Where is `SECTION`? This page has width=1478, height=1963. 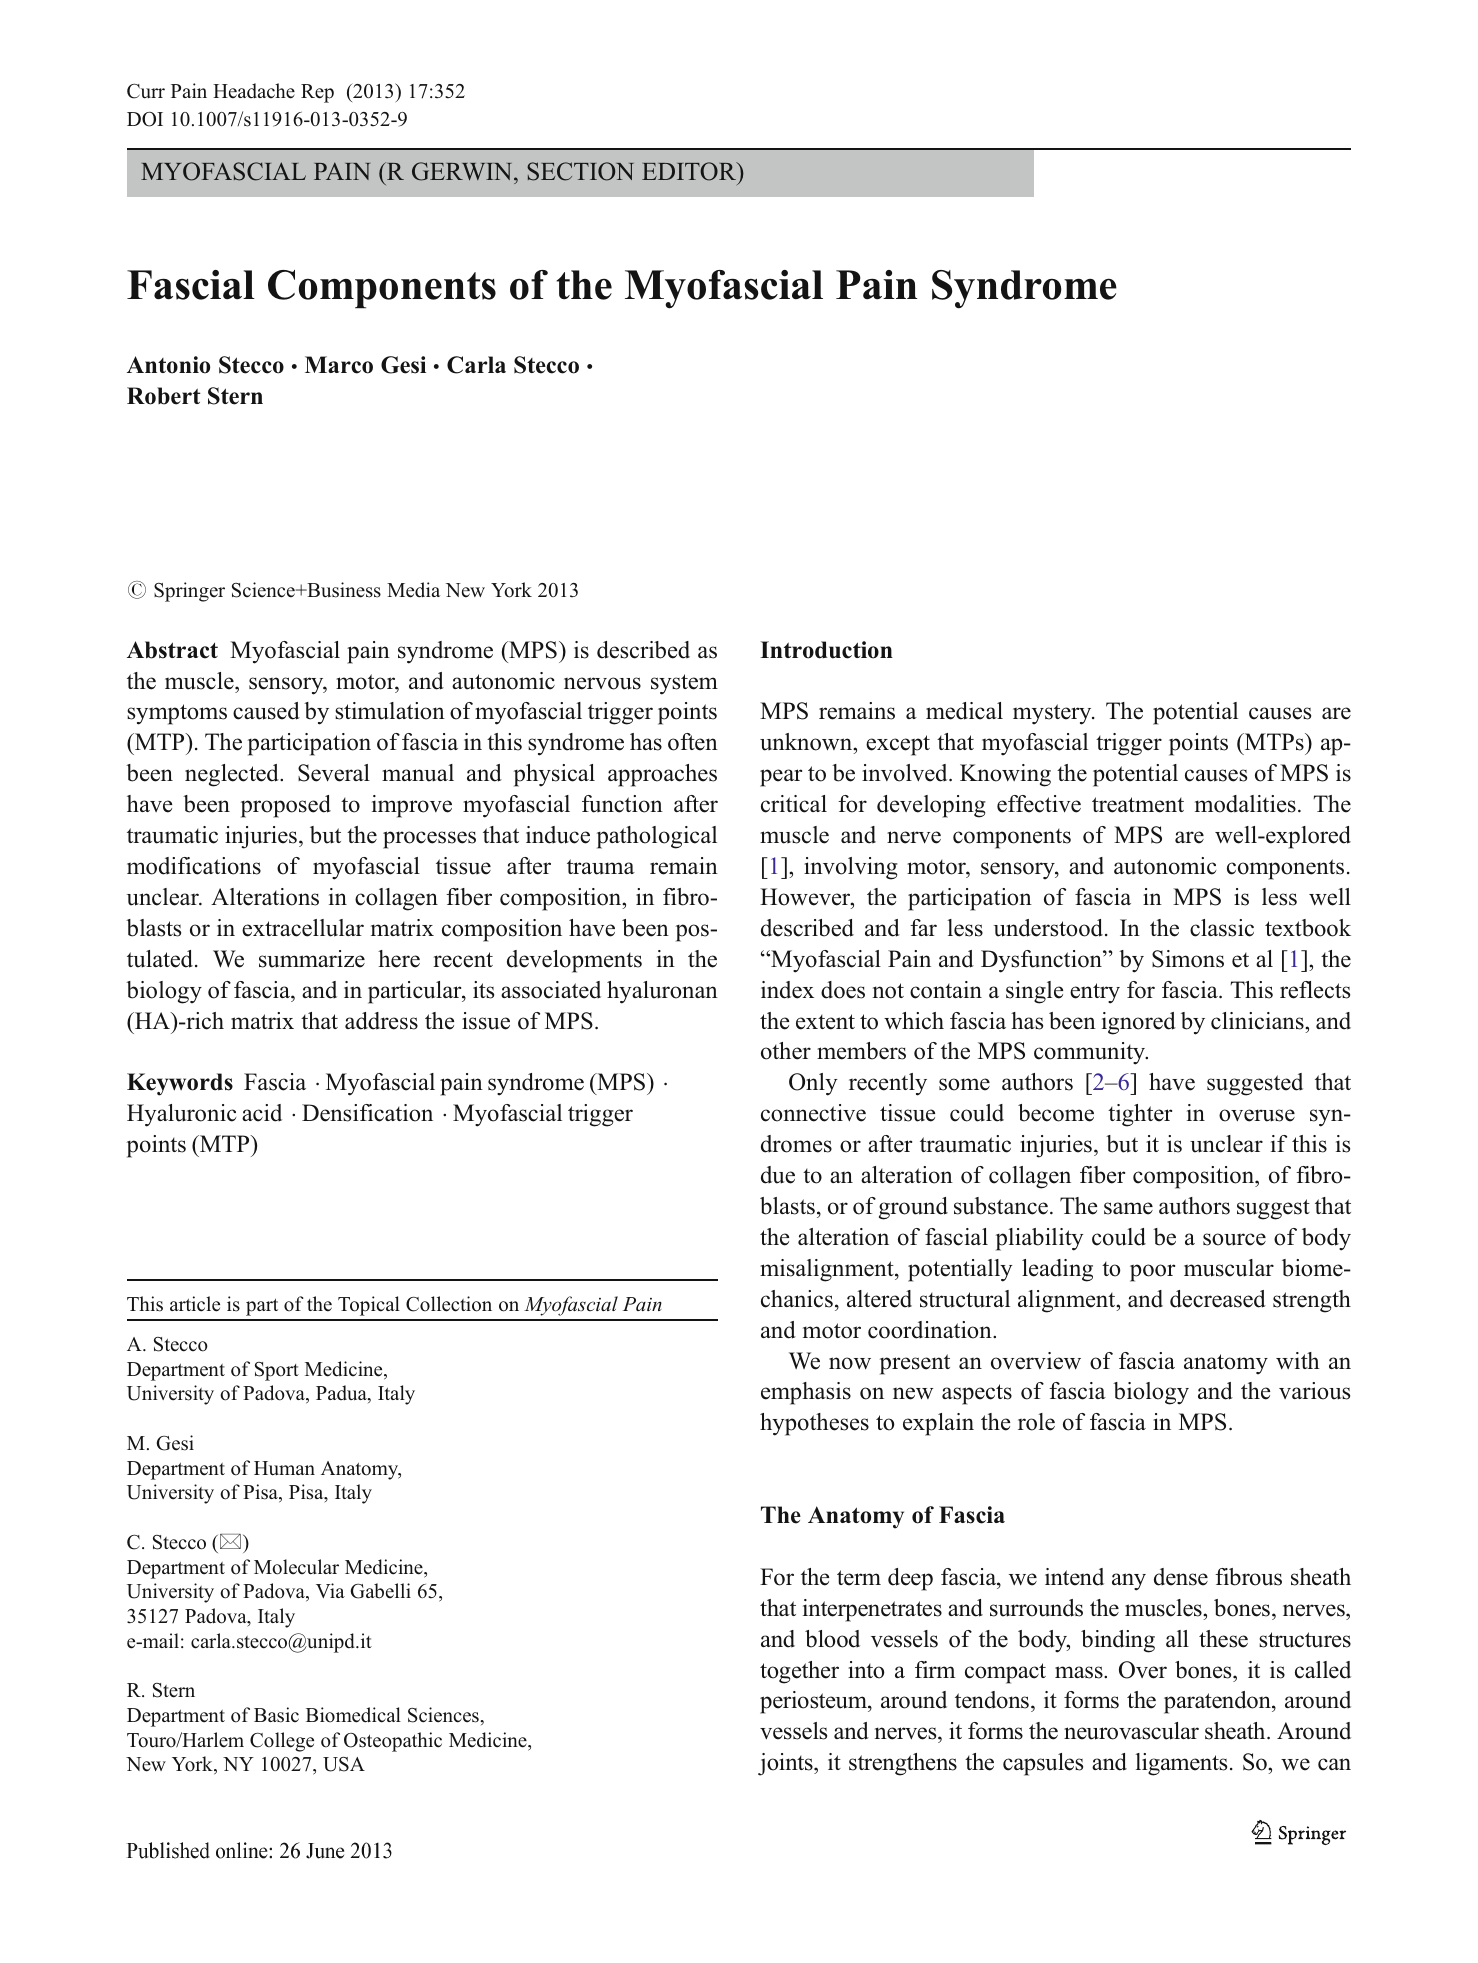 SECTION is located at coordinates (580, 171).
